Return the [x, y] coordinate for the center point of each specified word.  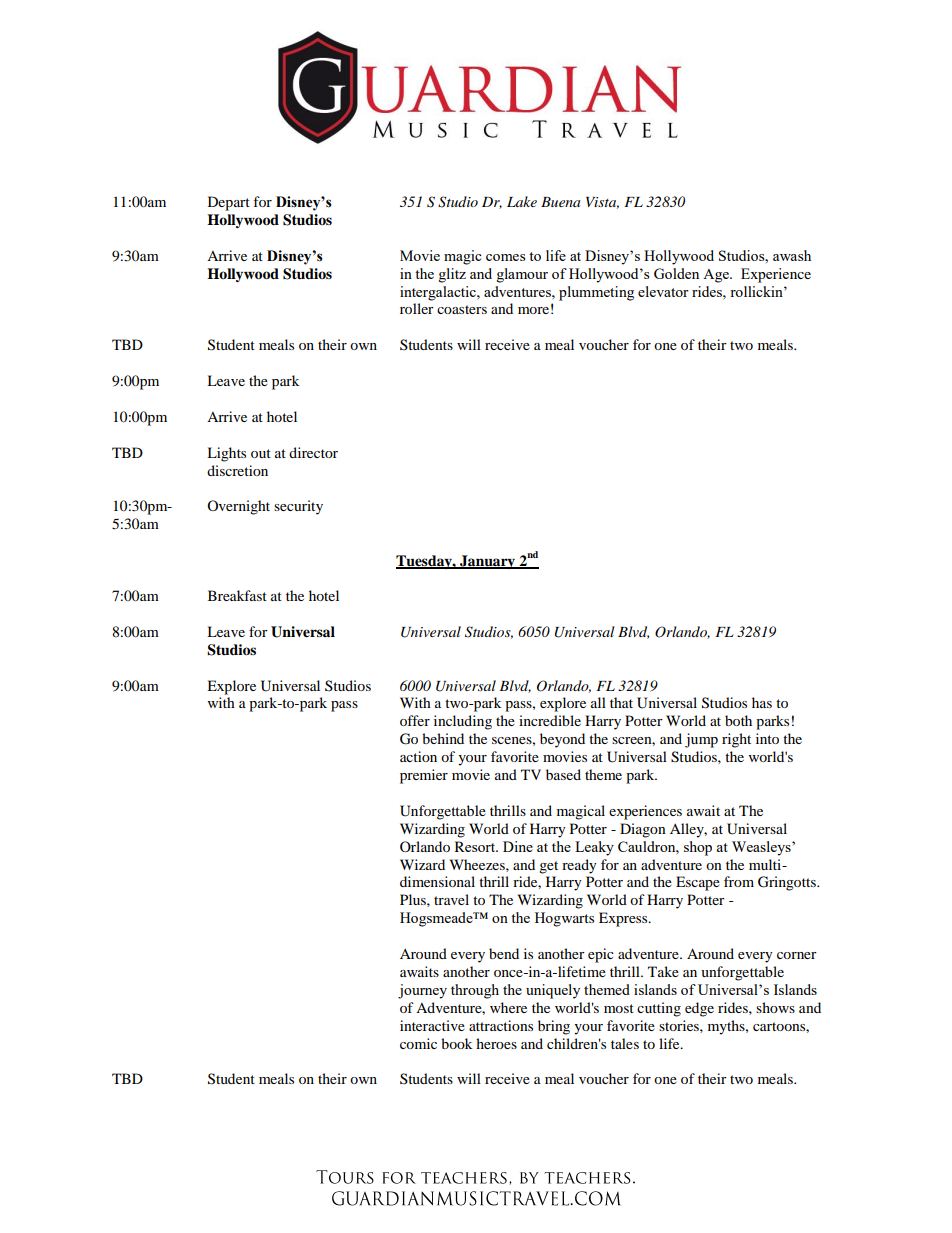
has [762, 702]
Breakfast [237, 595]
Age [717, 276]
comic [418, 1043]
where [508, 1007]
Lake [522, 201]
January [488, 562]
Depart [229, 203]
